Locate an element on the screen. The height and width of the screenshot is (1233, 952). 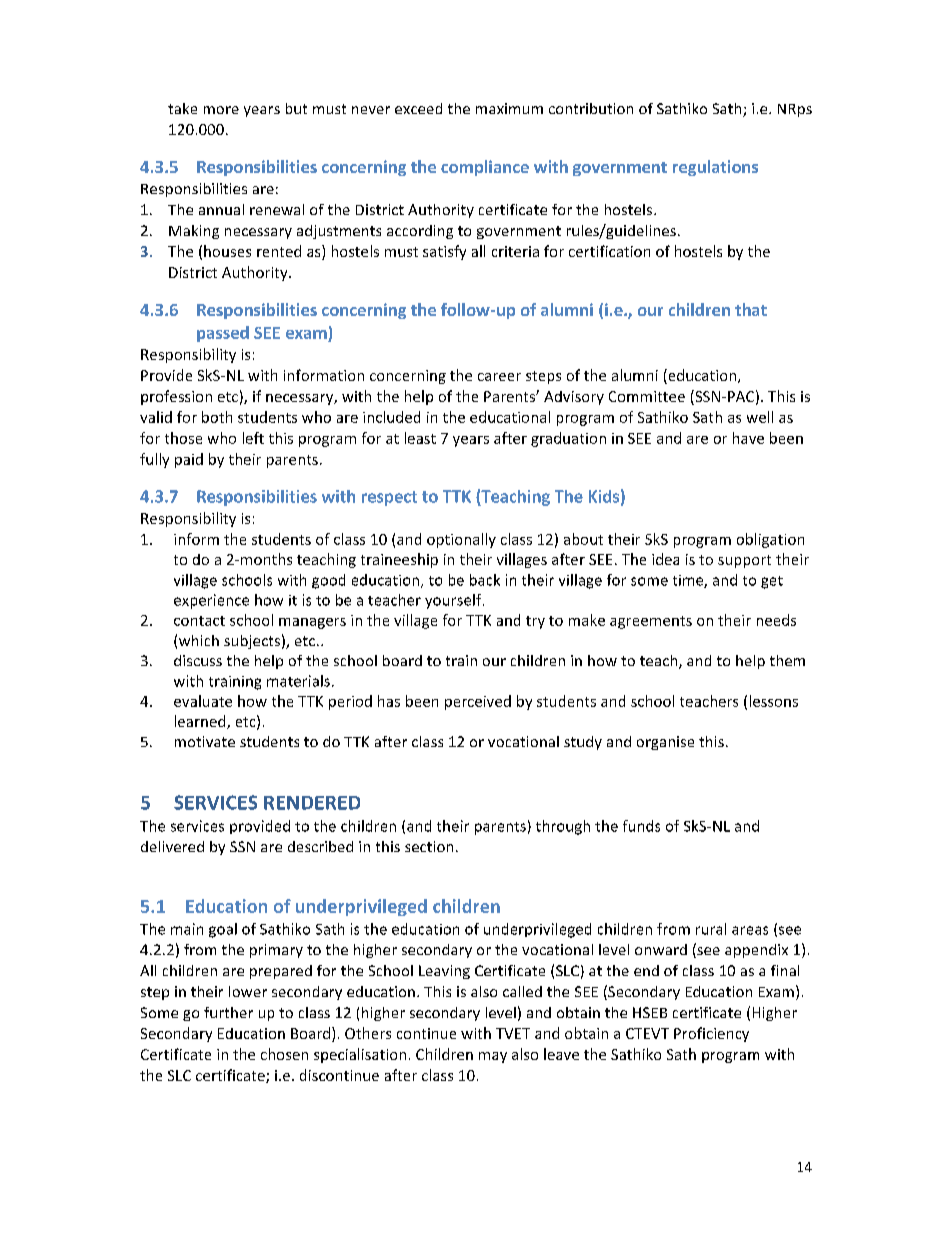
back is located at coordinates (485, 580).
